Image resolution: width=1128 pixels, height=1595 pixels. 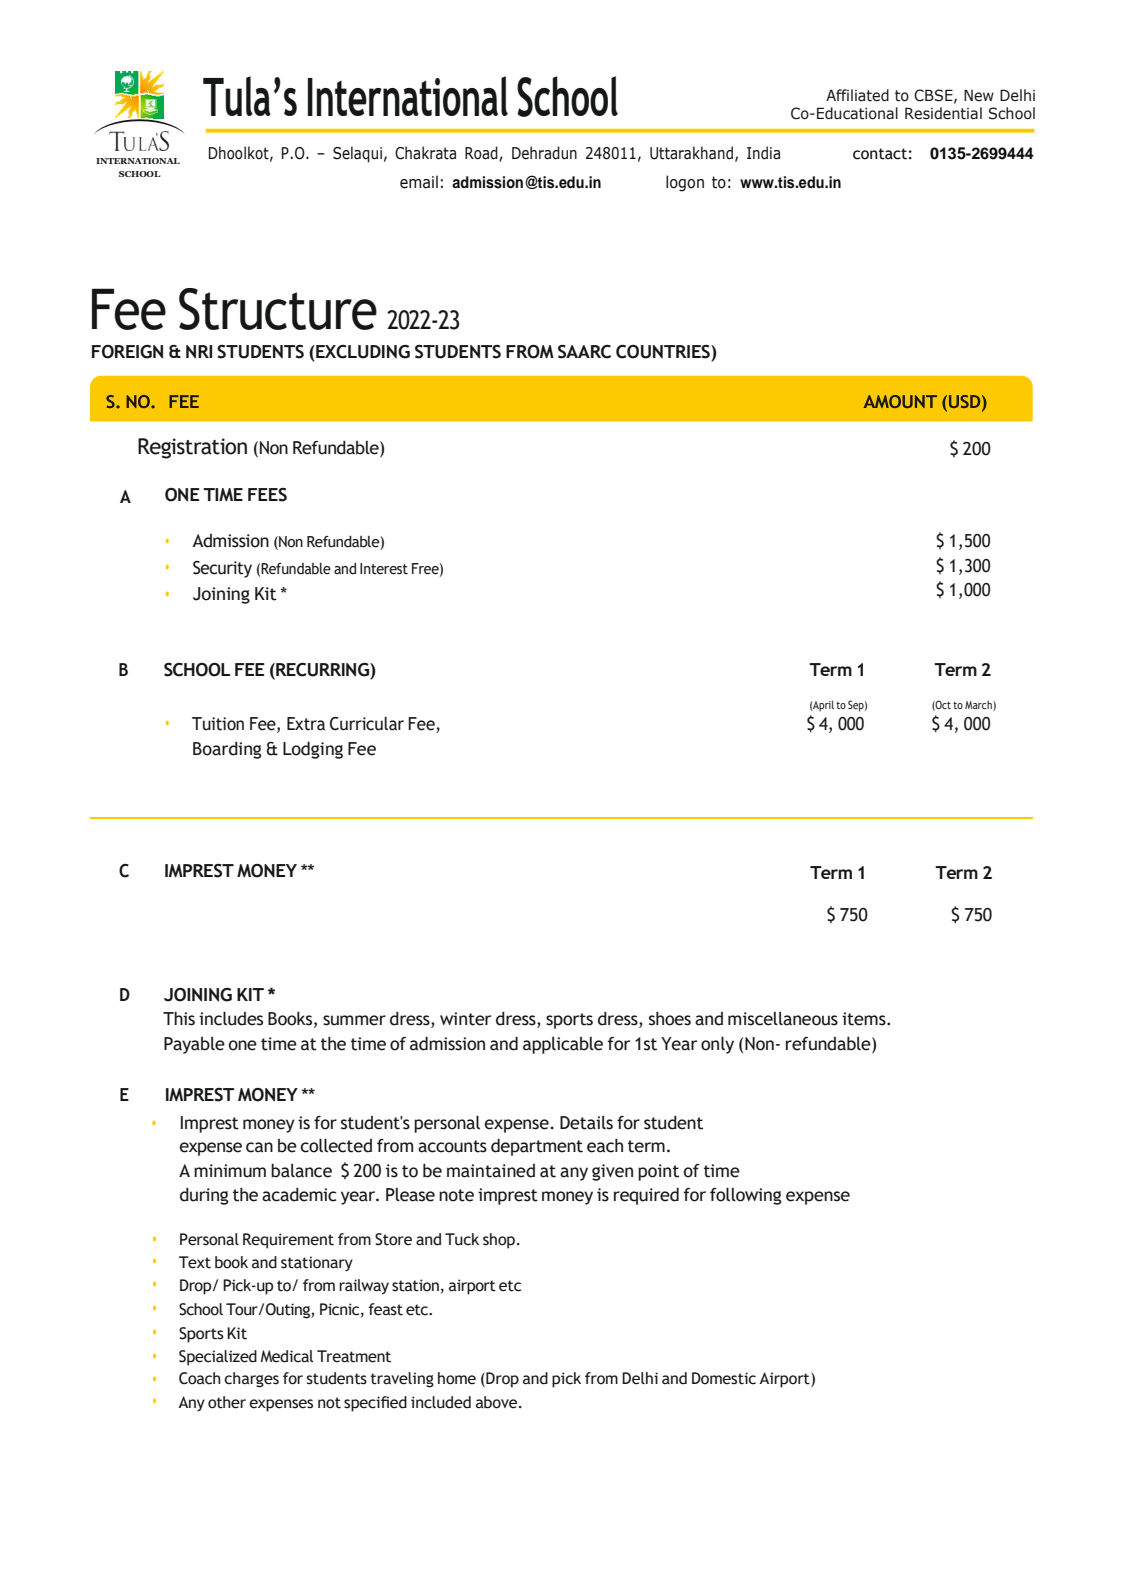 What do you see at coordinates (419, 182) in the document?
I see `email` at bounding box center [419, 182].
